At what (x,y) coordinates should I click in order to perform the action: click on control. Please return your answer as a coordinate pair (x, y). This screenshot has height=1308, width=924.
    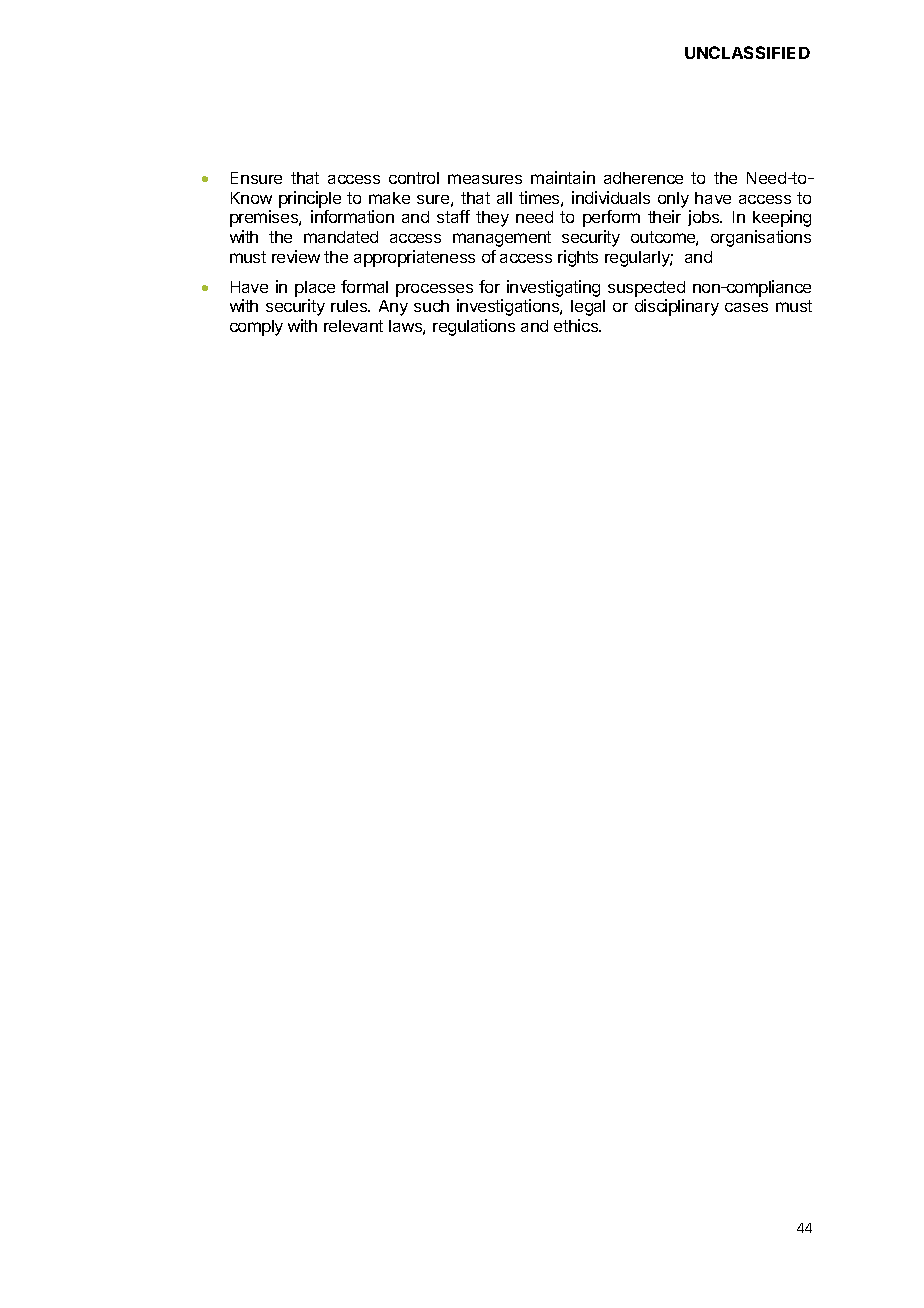
    Looking at the image, I should click on (414, 178).
